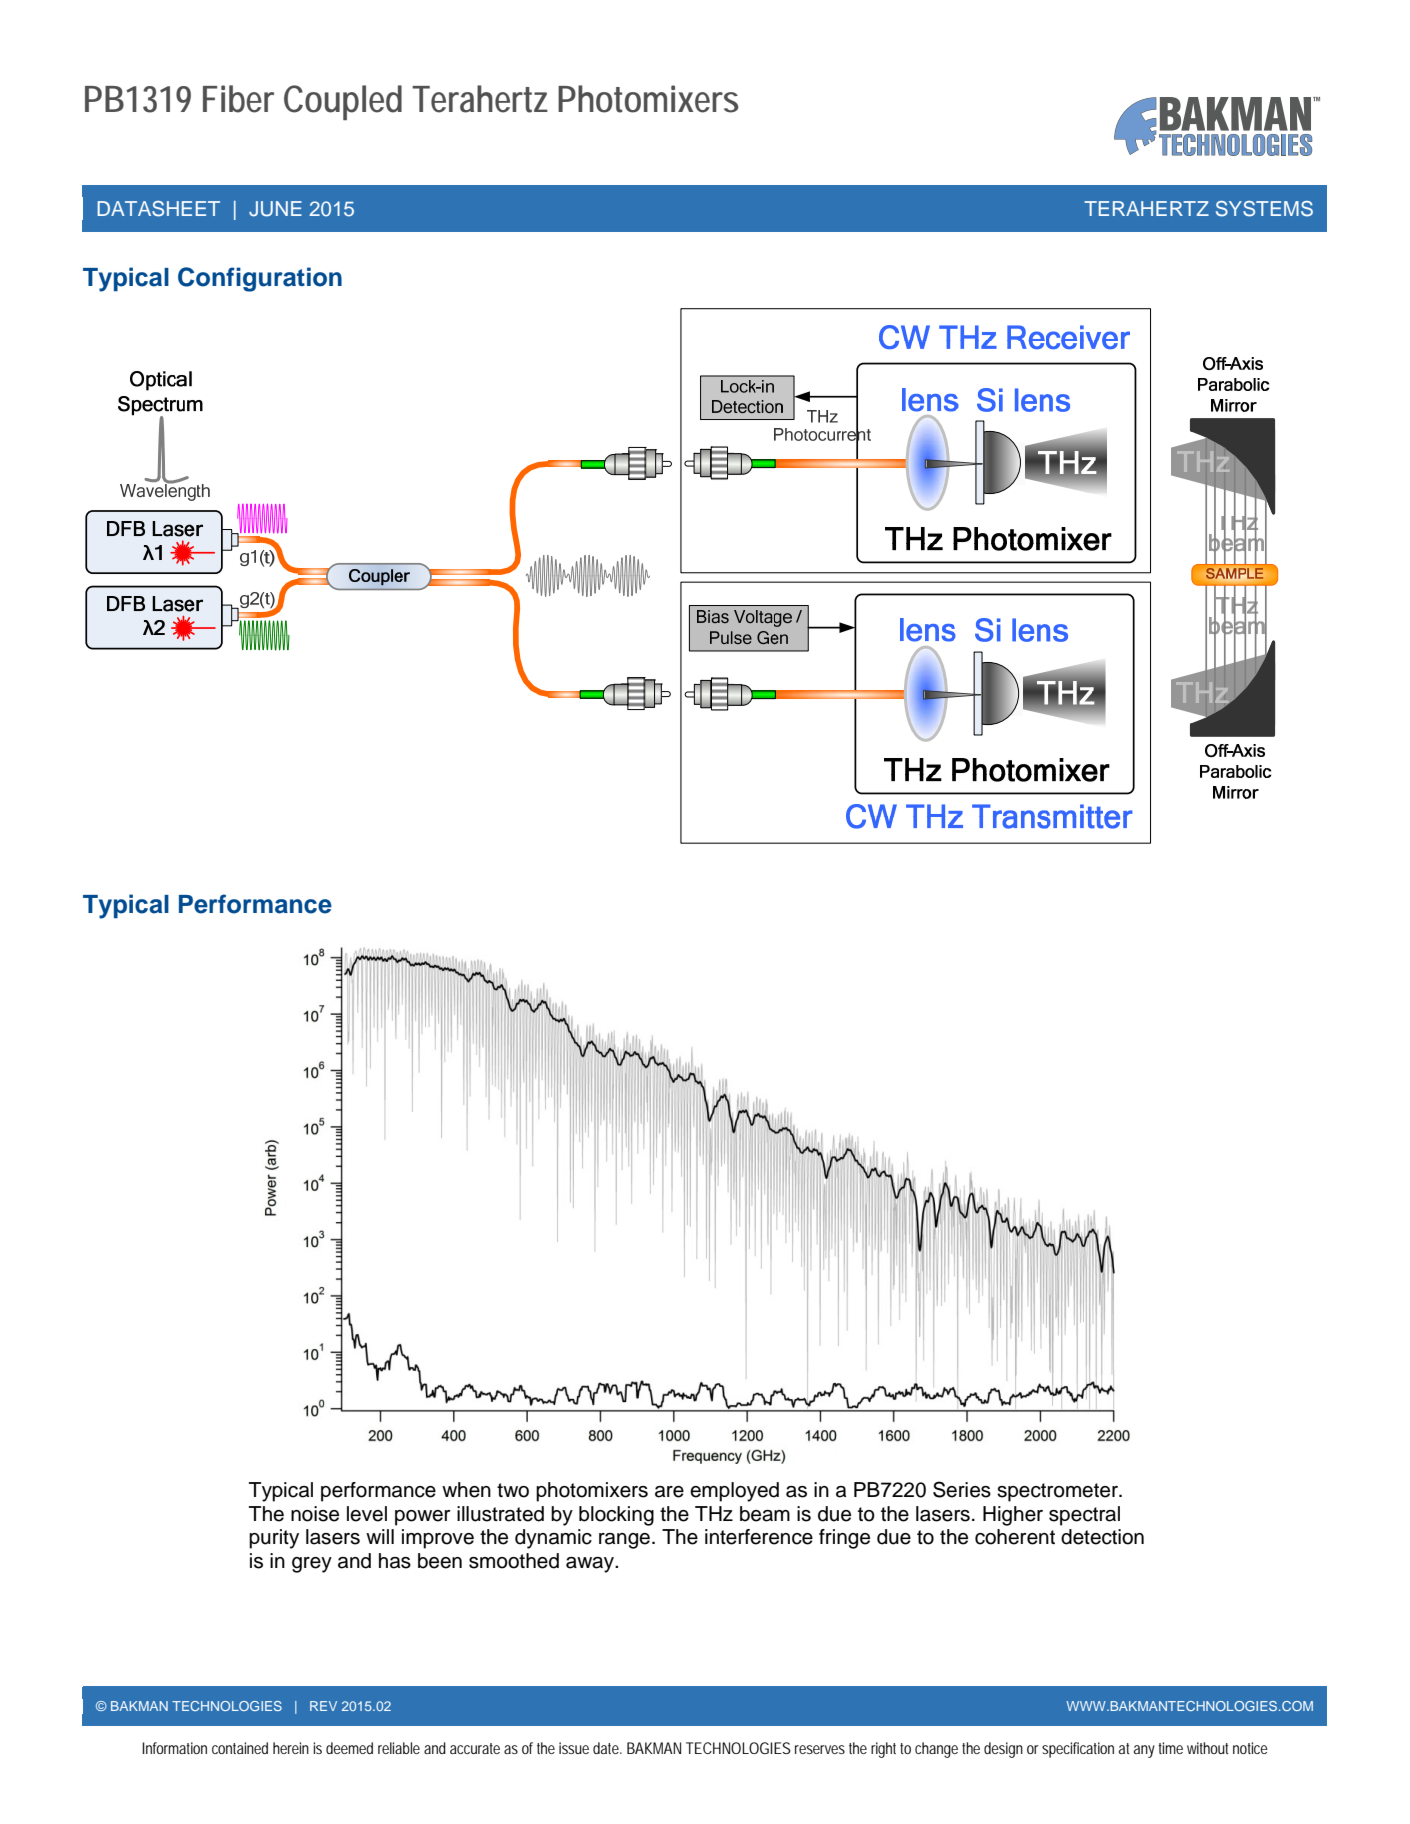 This screenshot has width=1410, height=1824. What do you see at coordinates (158, 209) in the screenshot?
I see `DATASHEET` at bounding box center [158, 209].
